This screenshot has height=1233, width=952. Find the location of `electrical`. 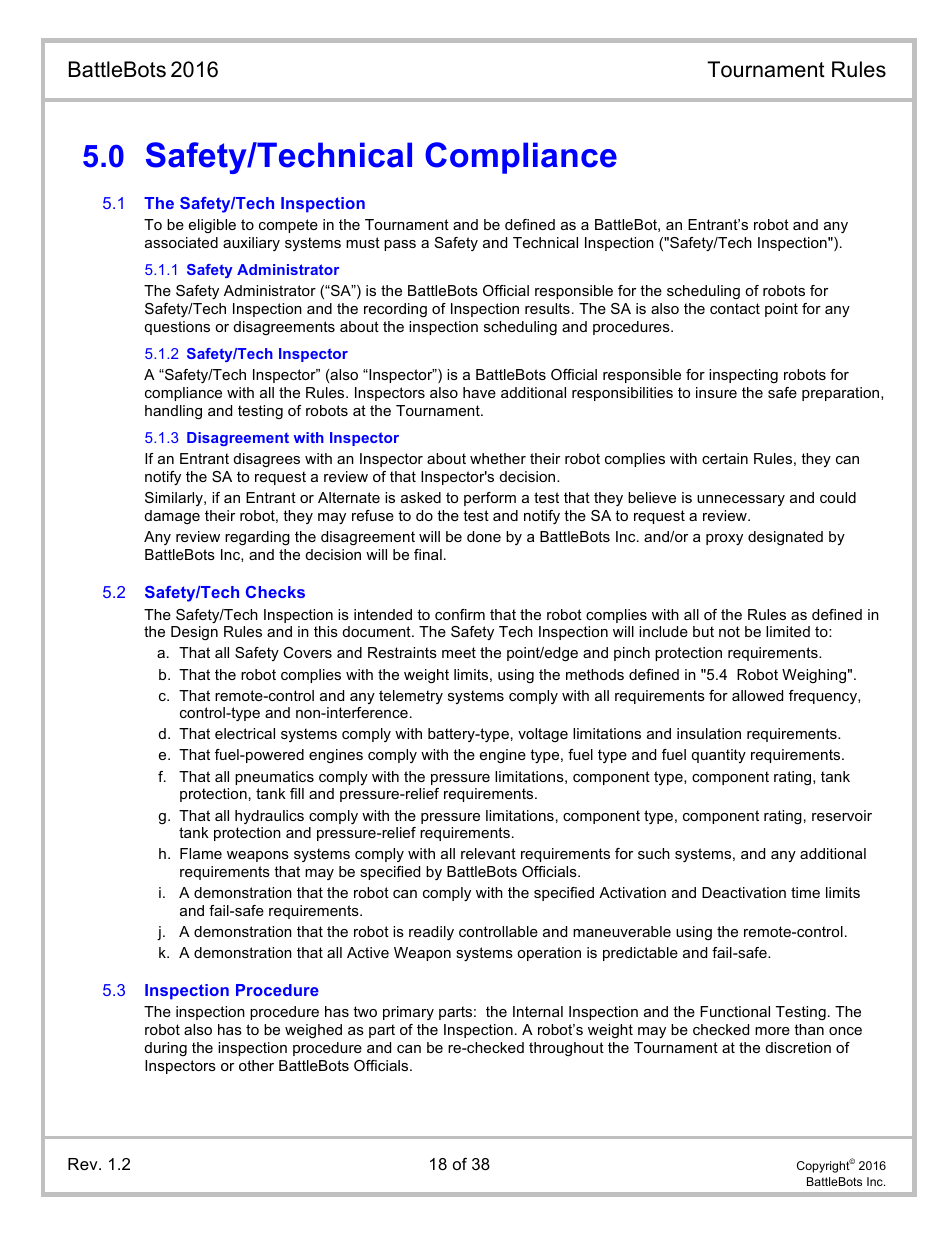

electrical is located at coordinates (245, 733).
